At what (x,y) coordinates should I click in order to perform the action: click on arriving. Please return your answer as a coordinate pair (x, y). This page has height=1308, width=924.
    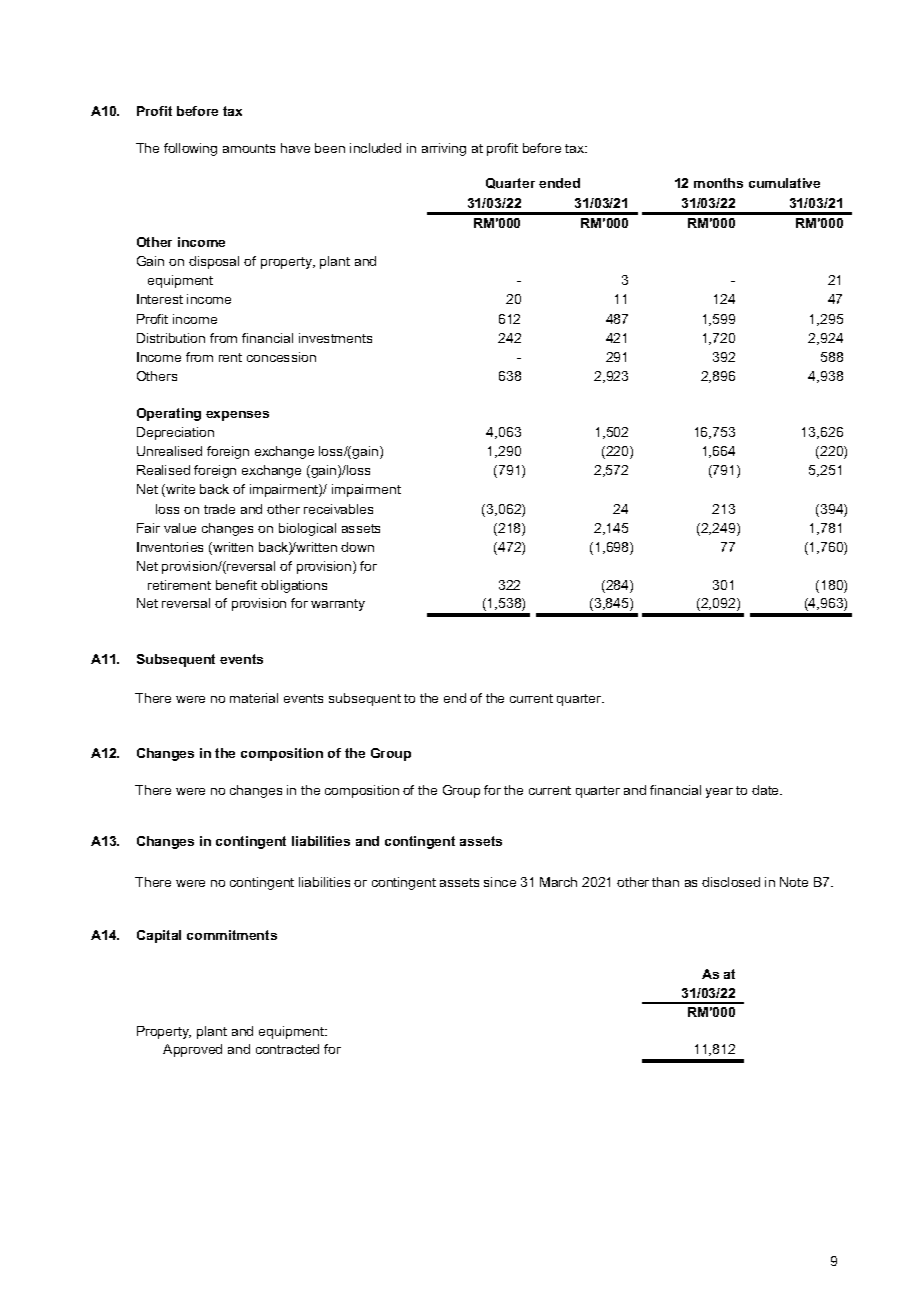
    Looking at the image, I should click on (444, 149).
